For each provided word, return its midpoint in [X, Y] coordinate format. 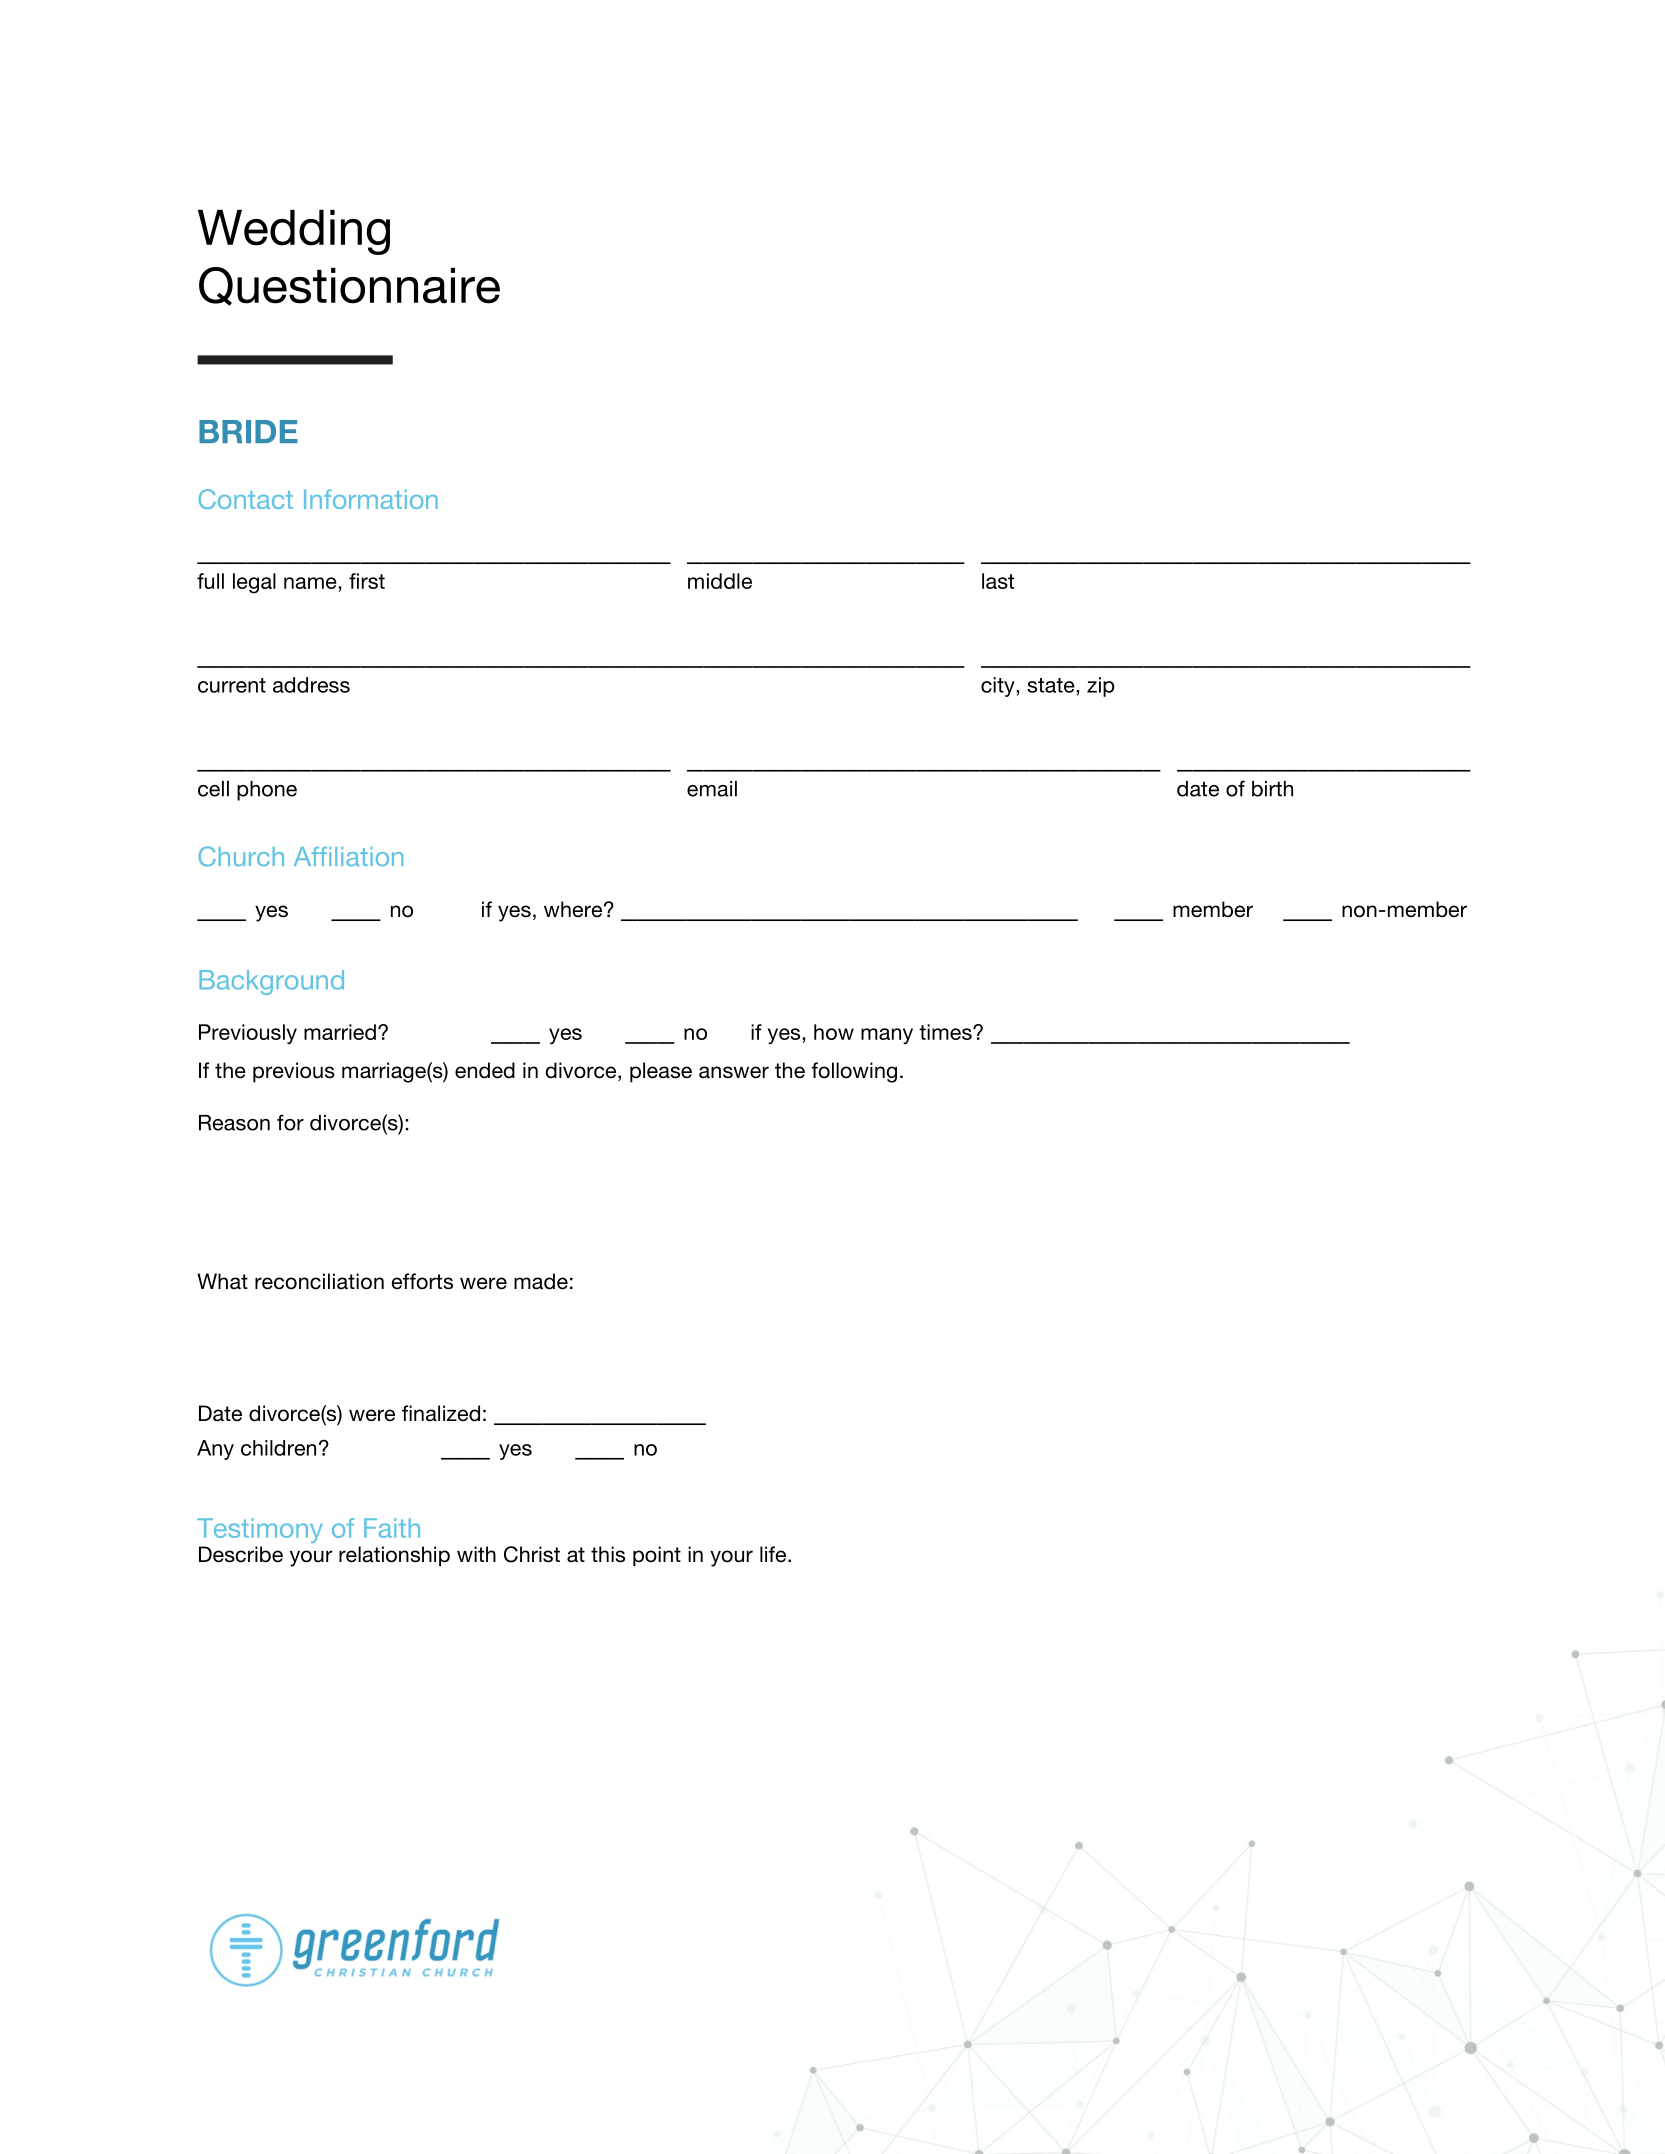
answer [734, 1072]
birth [1272, 789]
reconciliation [319, 1281]
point [657, 1556]
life [774, 1554]
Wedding [294, 232]
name [311, 583]
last [998, 581]
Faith [392, 1528]
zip [1101, 687]
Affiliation [348, 856]
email [712, 789]
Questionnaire [349, 286]
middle [720, 581]
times [946, 1032]
